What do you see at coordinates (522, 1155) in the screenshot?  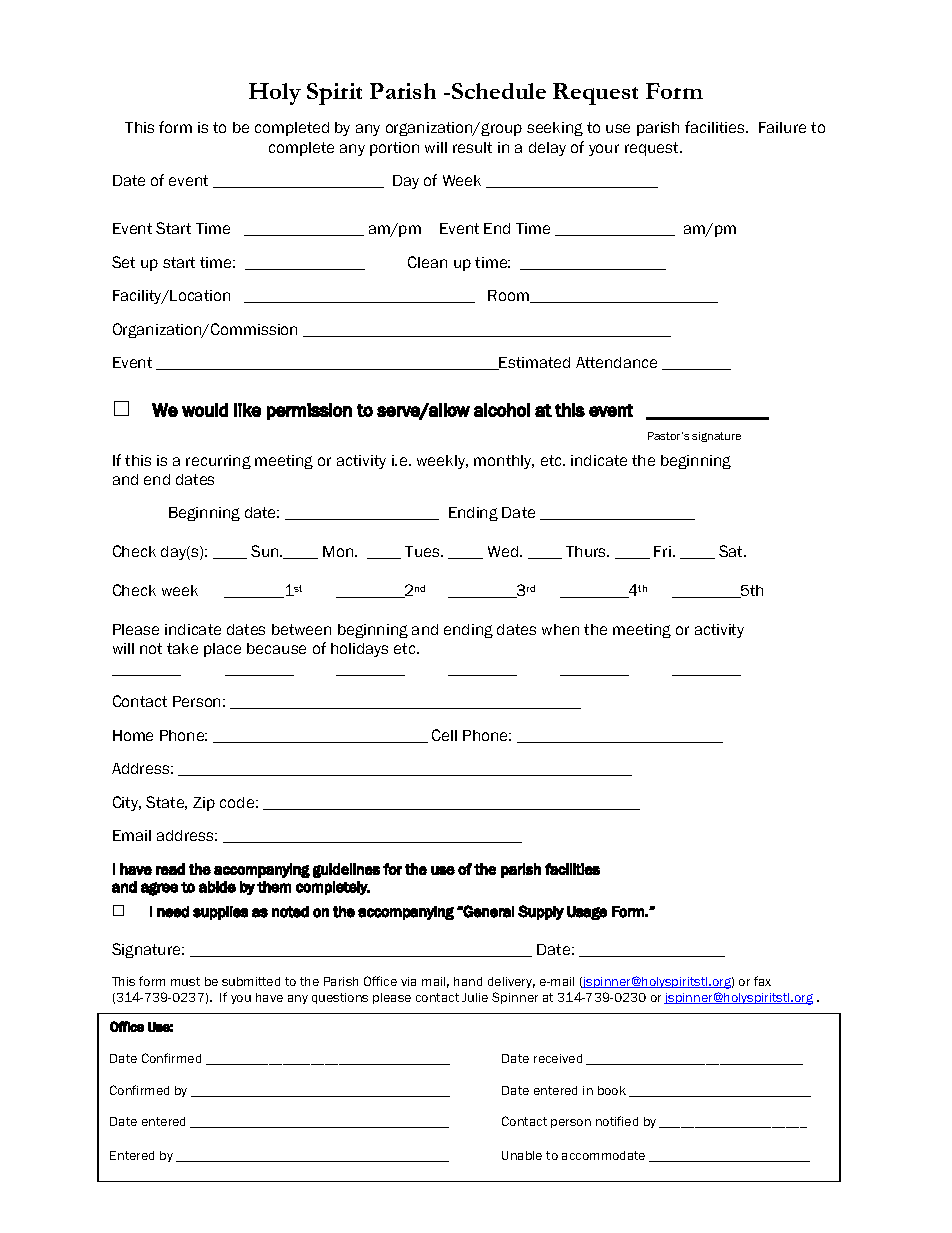 I see `Unable` at bounding box center [522, 1155].
